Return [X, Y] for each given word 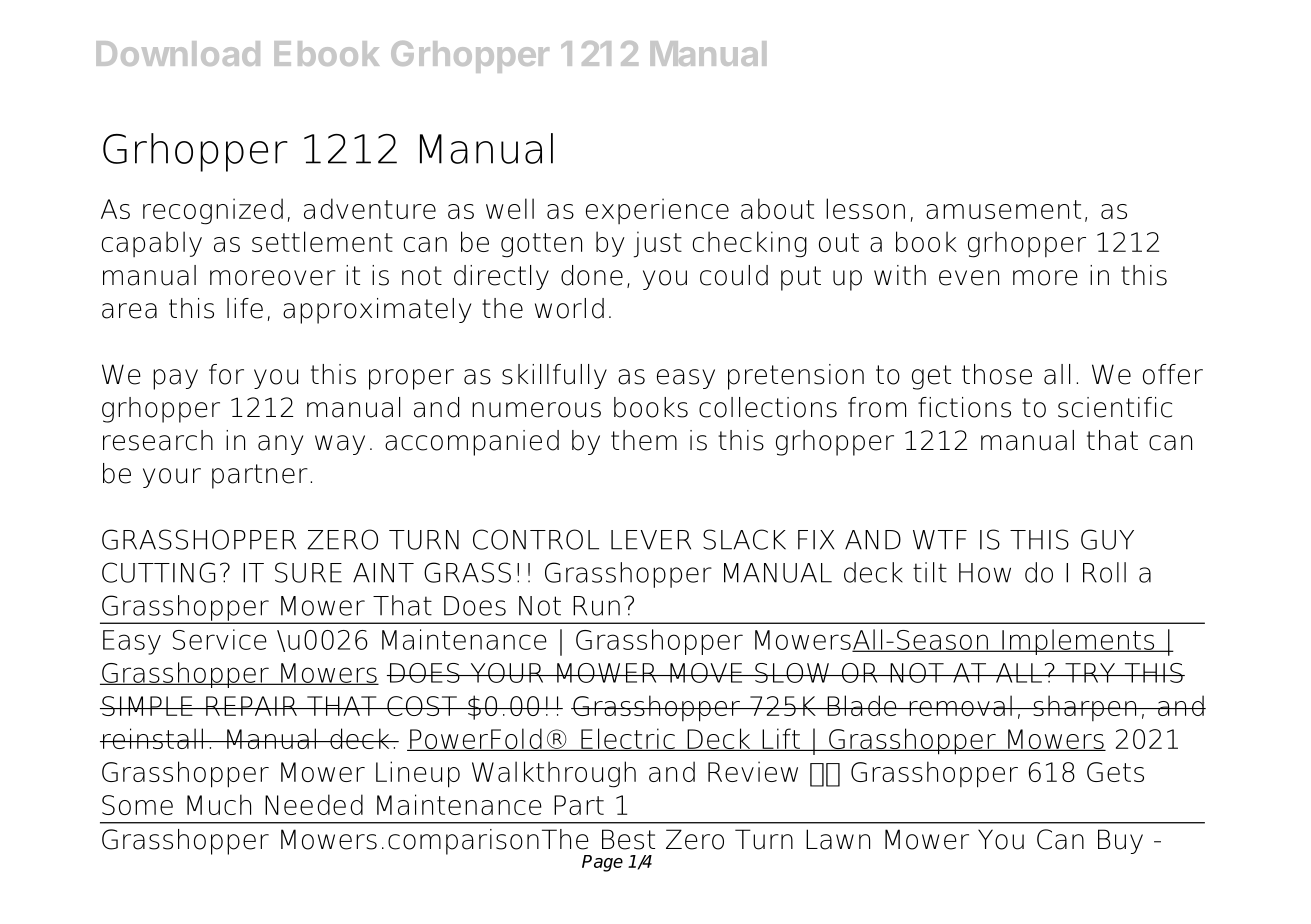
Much [219, 804]
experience [657, 211]
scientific [1115, 407]
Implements [1078, 642]
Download [178, 53]
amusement [1003, 209]
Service [220, 639]
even [969, 278]
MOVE [706, 673]
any [280, 445]
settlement [322, 241]
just [658, 244]
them [644, 440]
